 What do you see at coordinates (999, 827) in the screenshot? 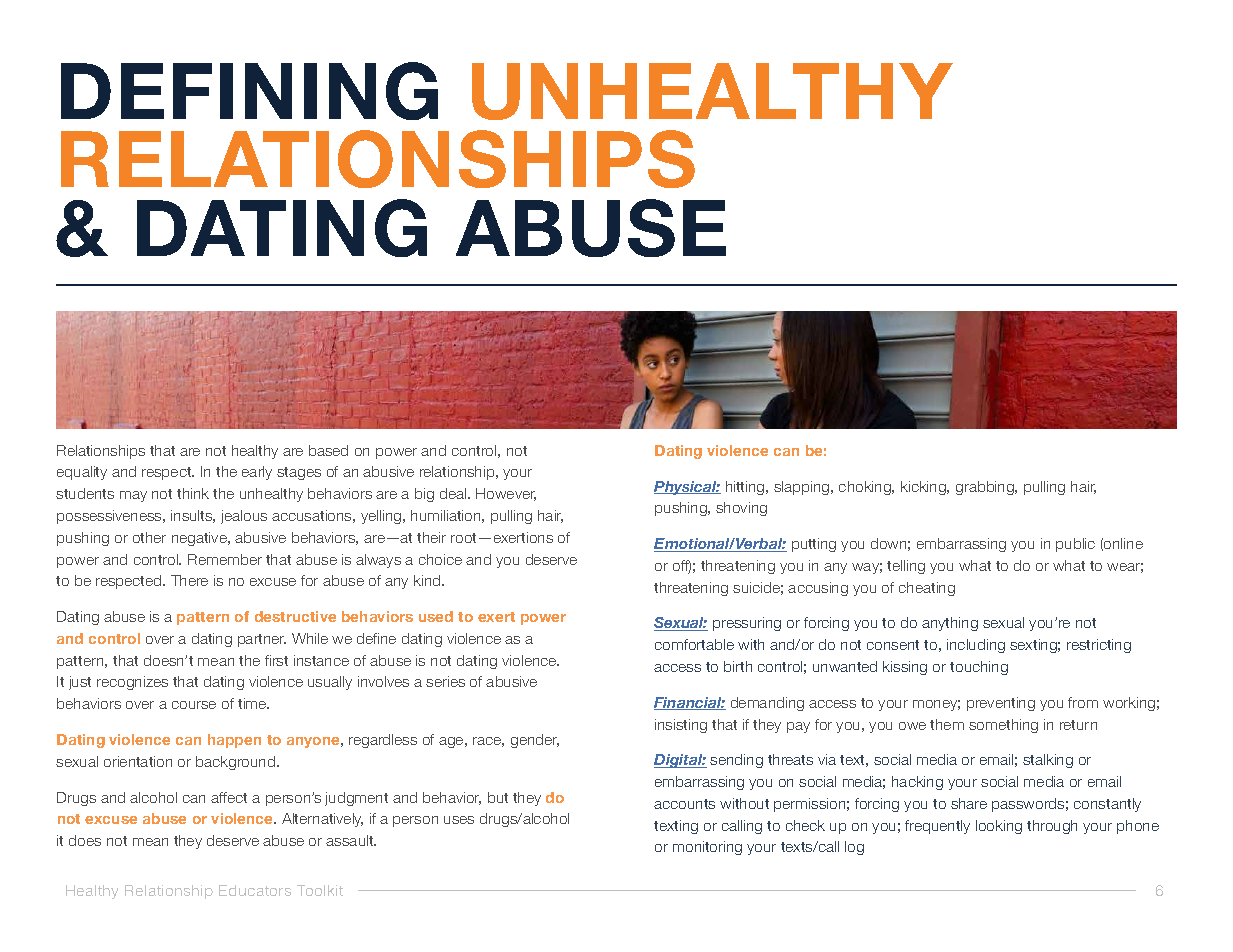
I see `looking` at bounding box center [999, 827].
